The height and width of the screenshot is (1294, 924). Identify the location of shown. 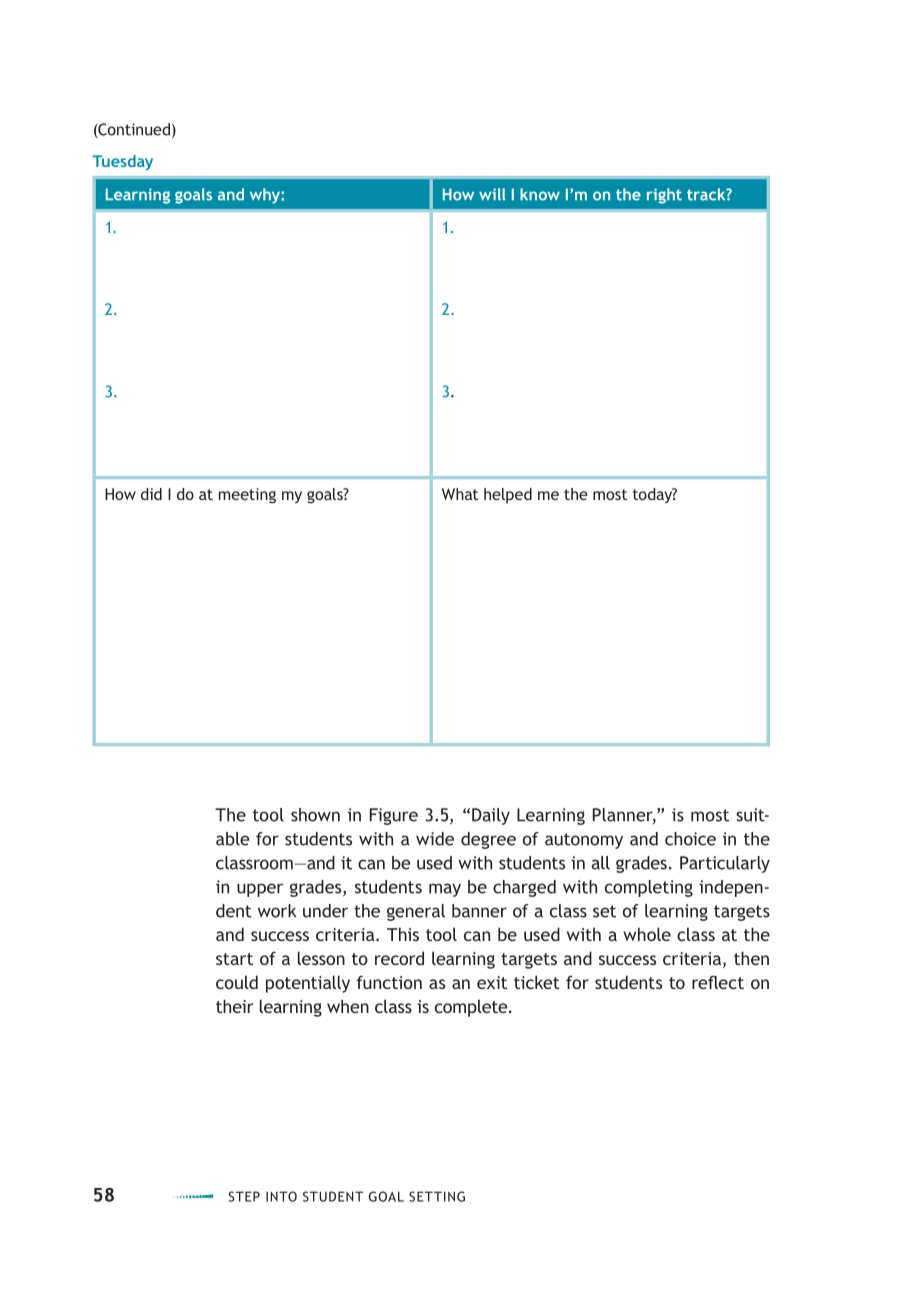
(315, 815).
